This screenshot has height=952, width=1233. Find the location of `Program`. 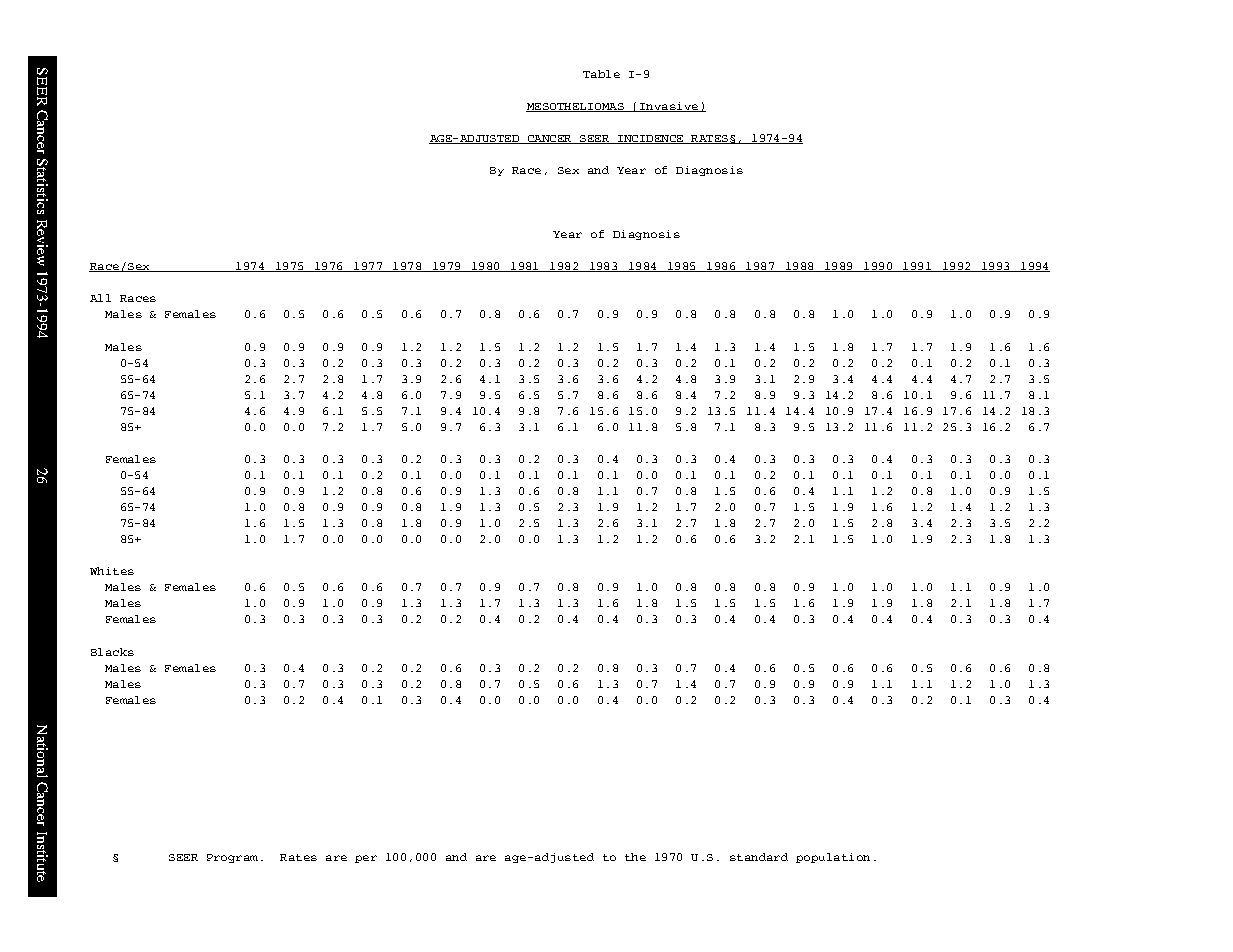

Program is located at coordinates (232, 858).
